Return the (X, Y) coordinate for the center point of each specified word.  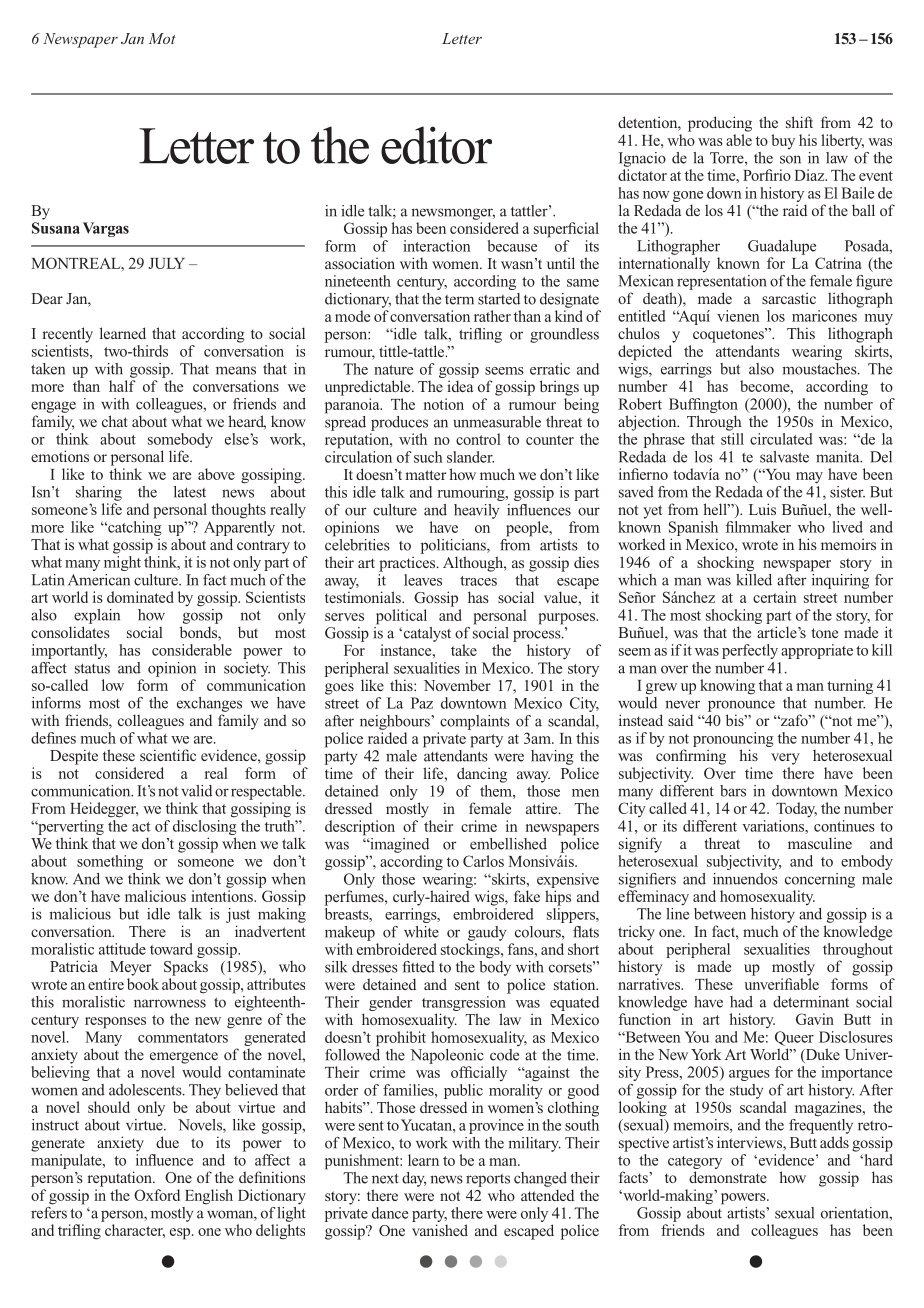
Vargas (106, 229)
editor (436, 145)
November (457, 685)
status (92, 668)
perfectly (750, 651)
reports (488, 1180)
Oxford (157, 1195)
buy (783, 141)
